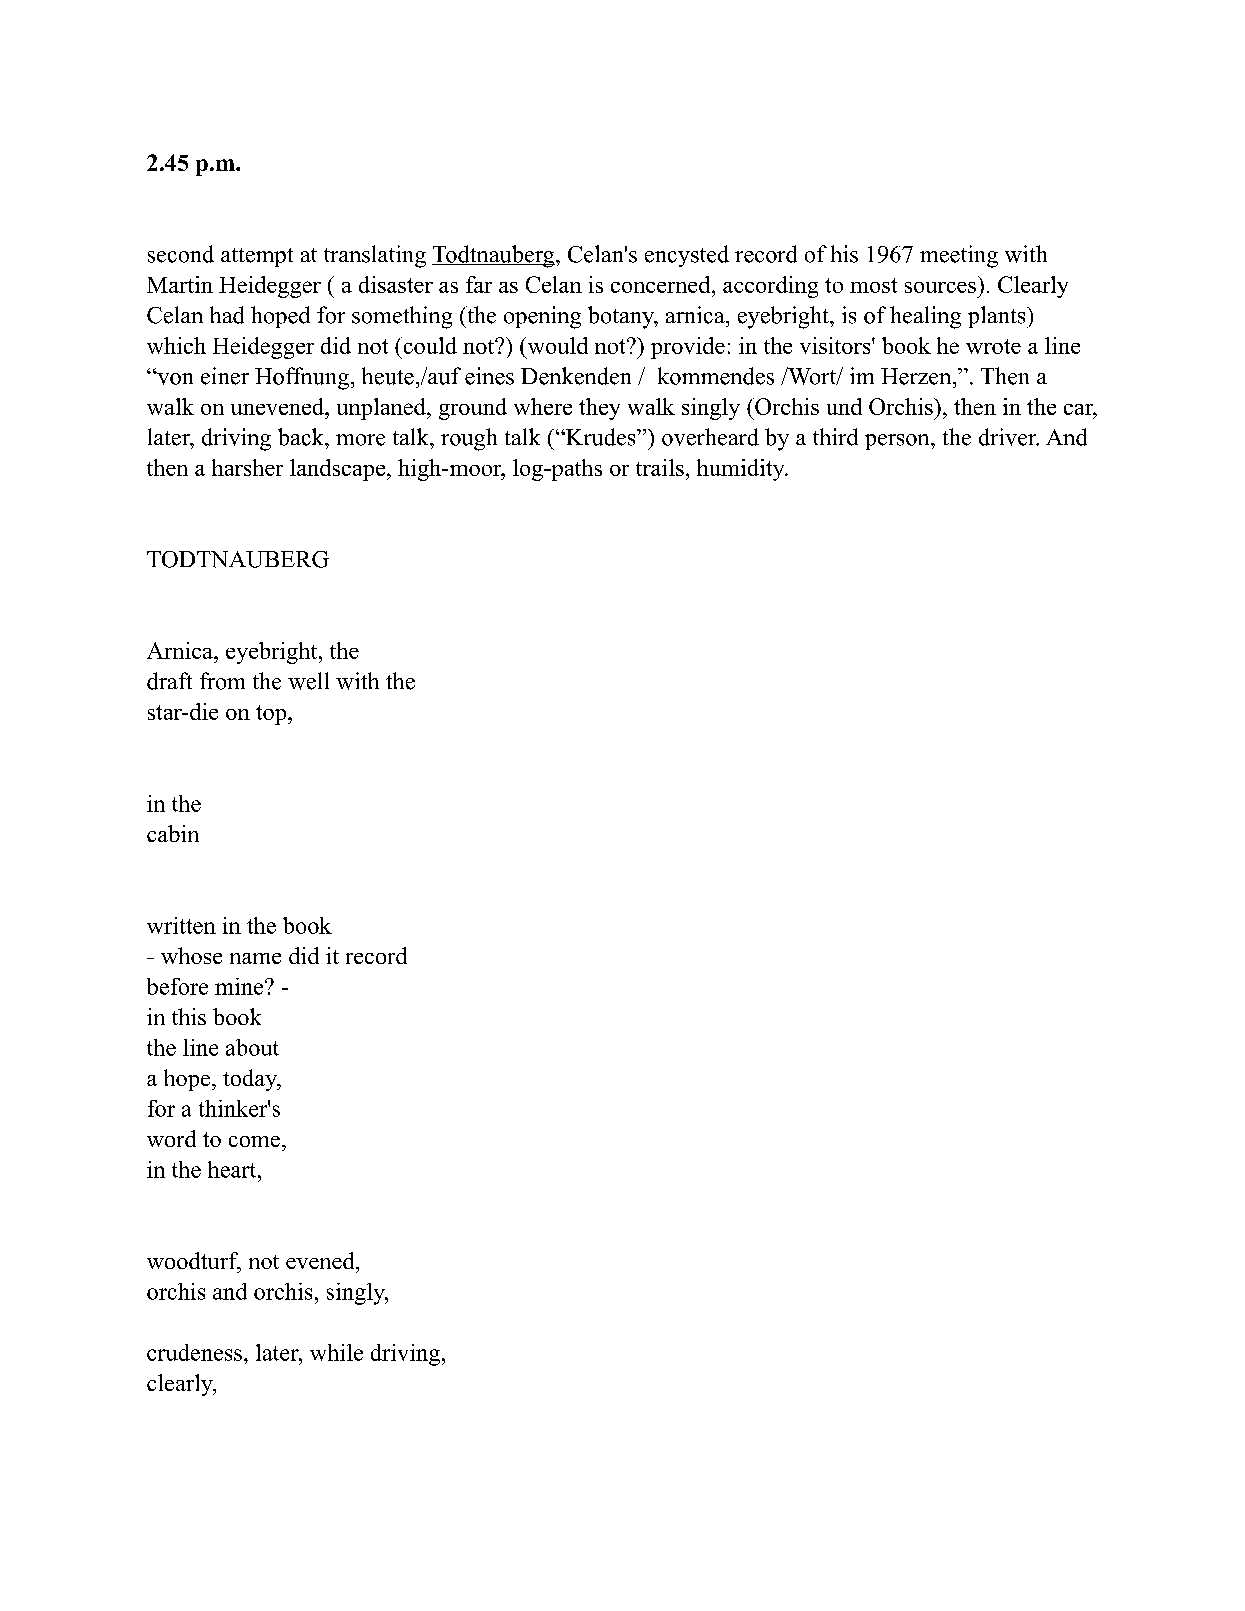  I want to click on sources, so click(940, 287).
